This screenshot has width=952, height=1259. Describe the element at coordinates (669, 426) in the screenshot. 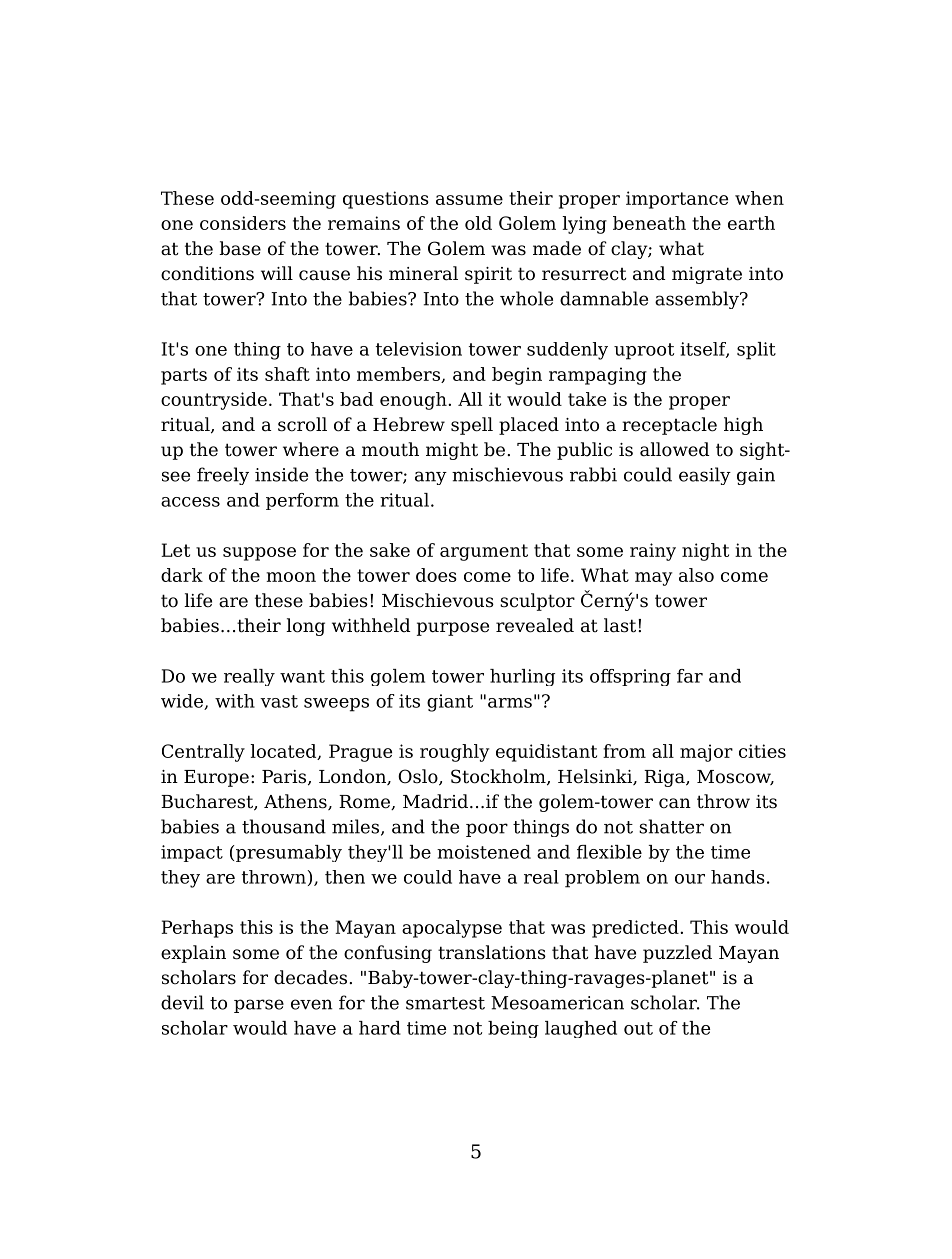

I see `receptacle` at that location.
